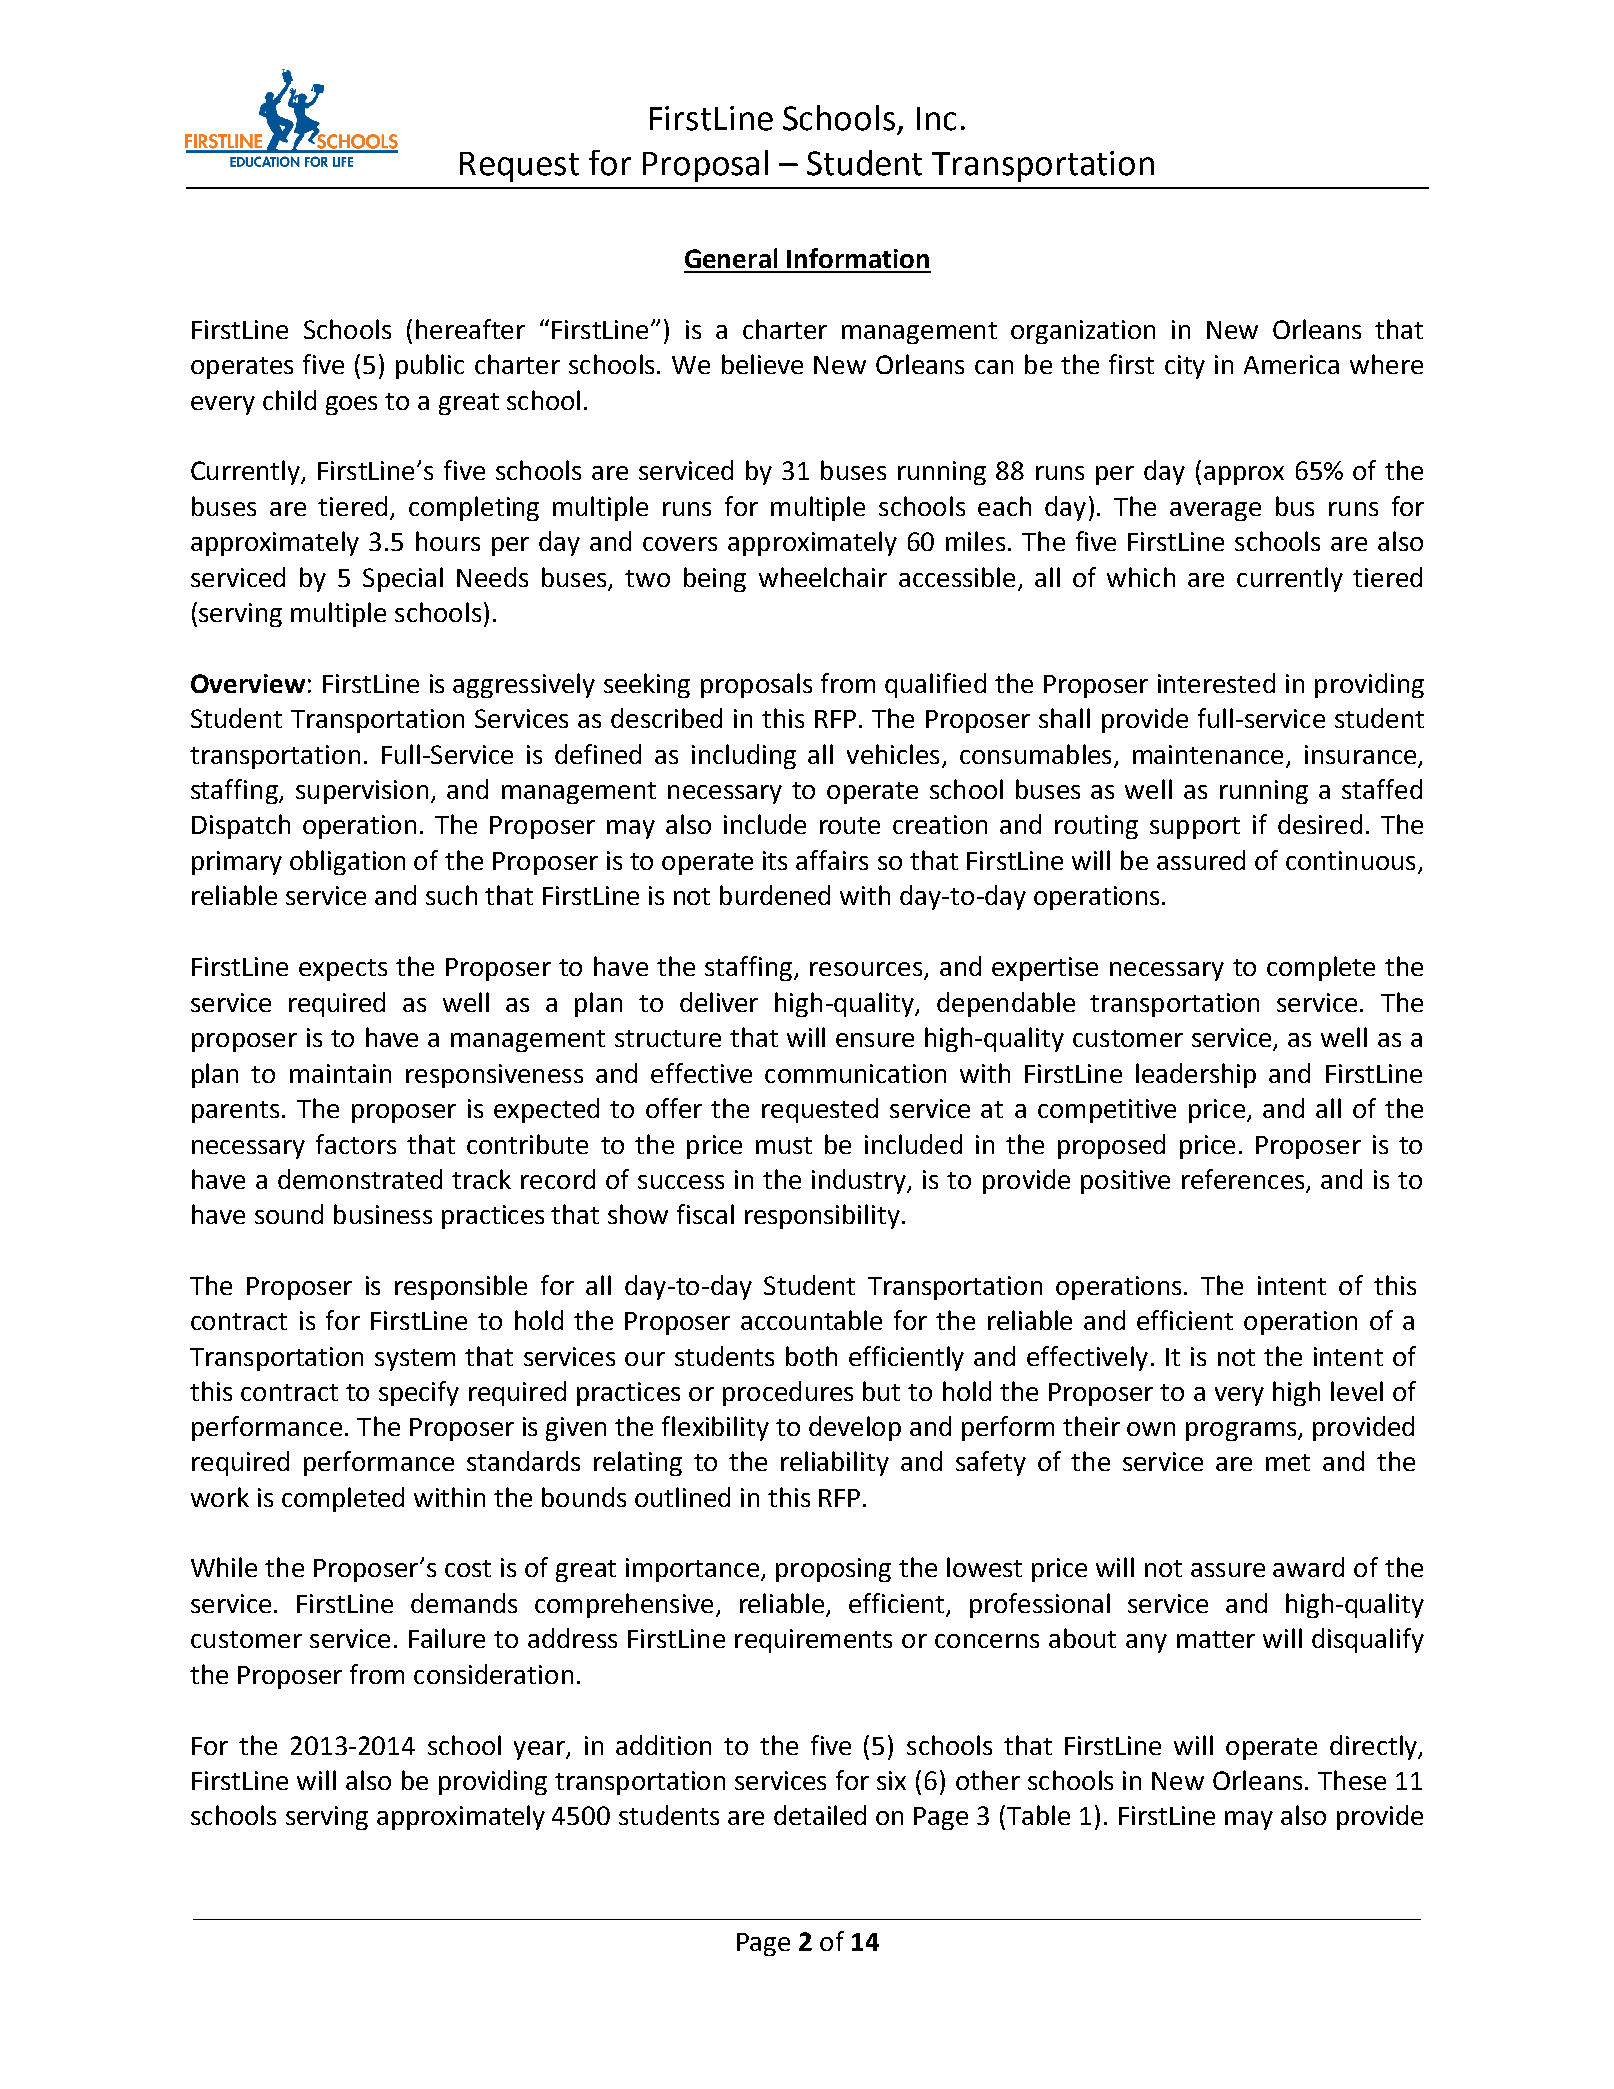  What do you see at coordinates (540, 1750) in the page?
I see `year` at bounding box center [540, 1750].
